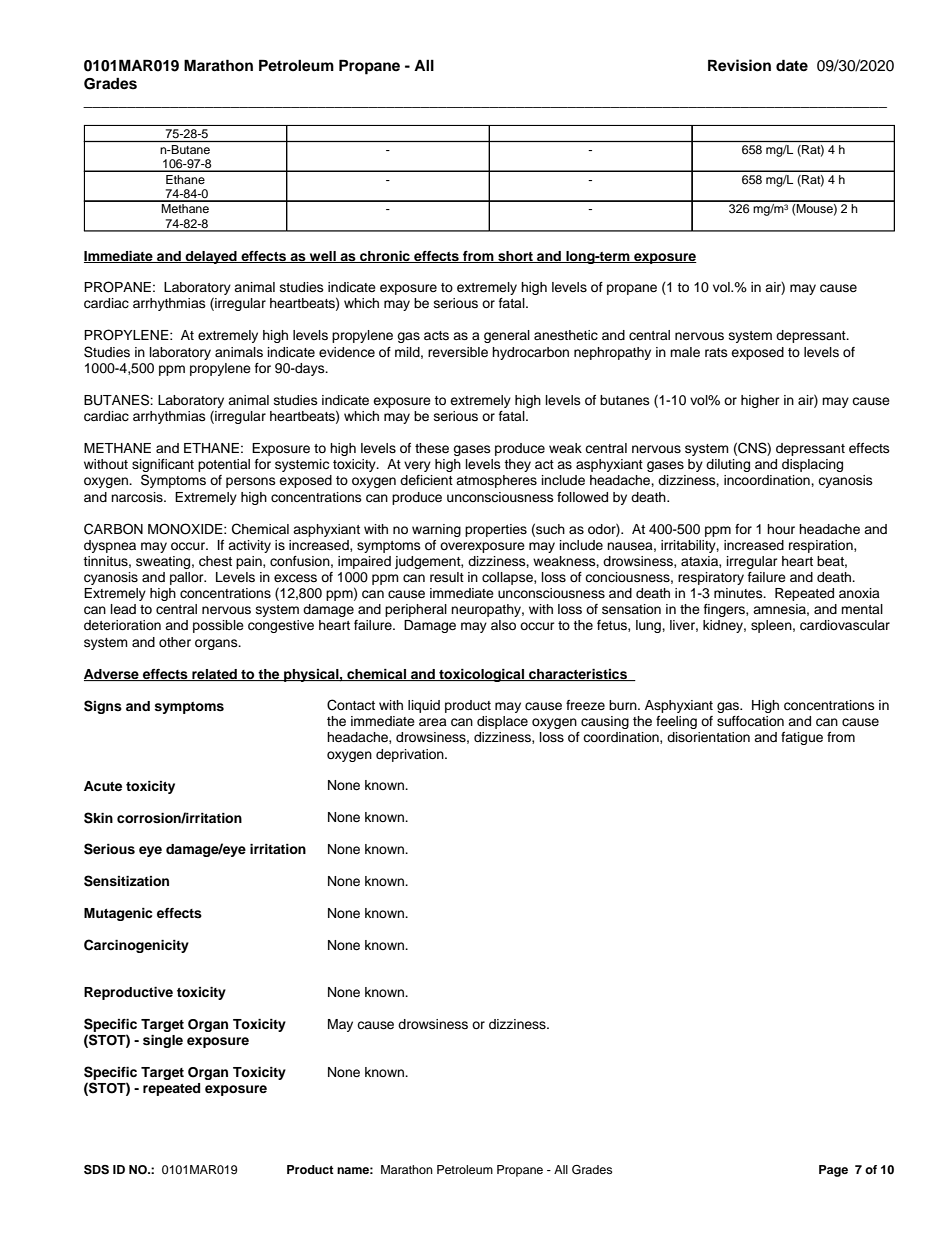 The height and width of the screenshot is (1233, 952). I want to click on Sensitization, so click(126, 881).
